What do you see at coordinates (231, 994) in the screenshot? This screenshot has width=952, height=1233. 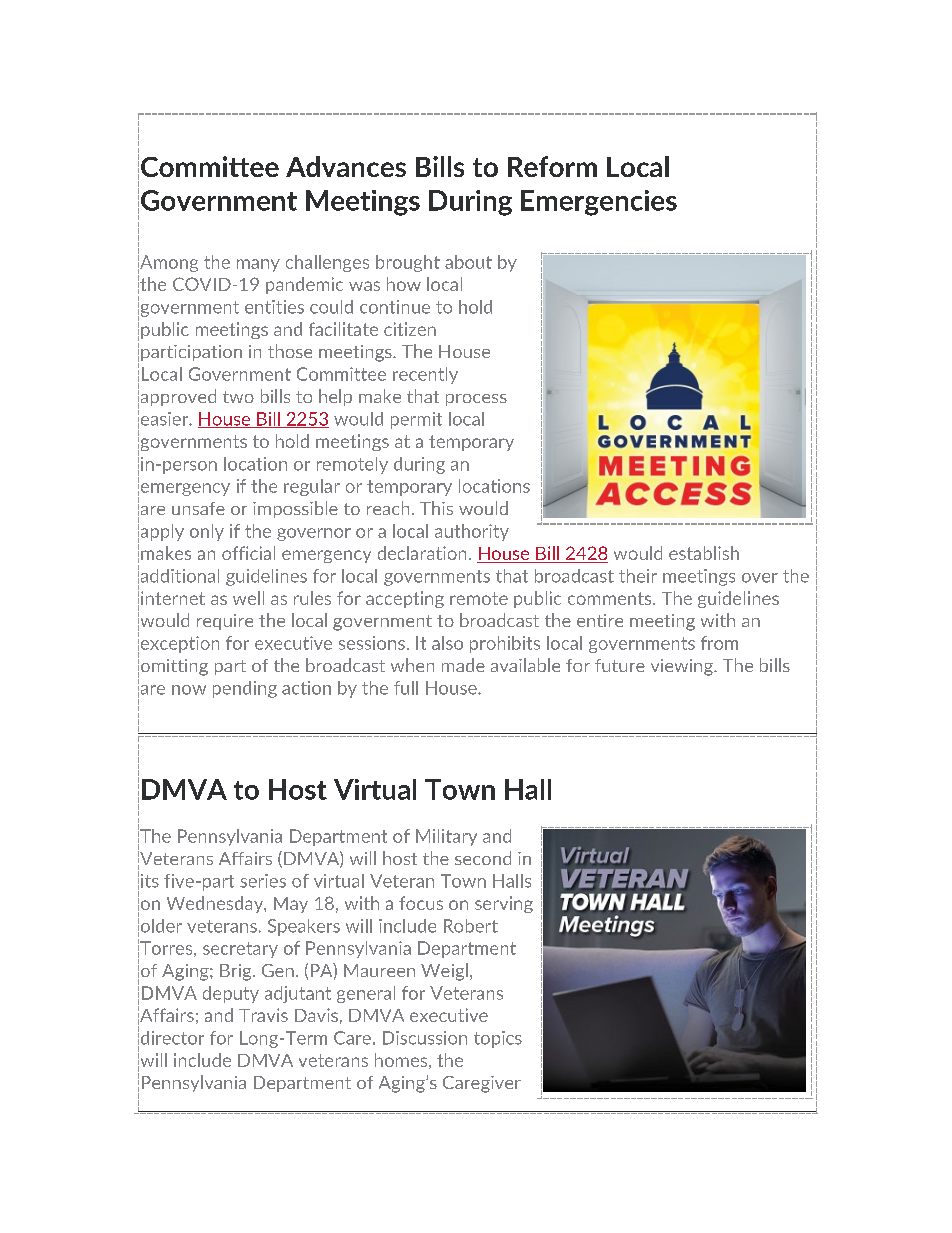 I see `deputy` at bounding box center [231, 994].
